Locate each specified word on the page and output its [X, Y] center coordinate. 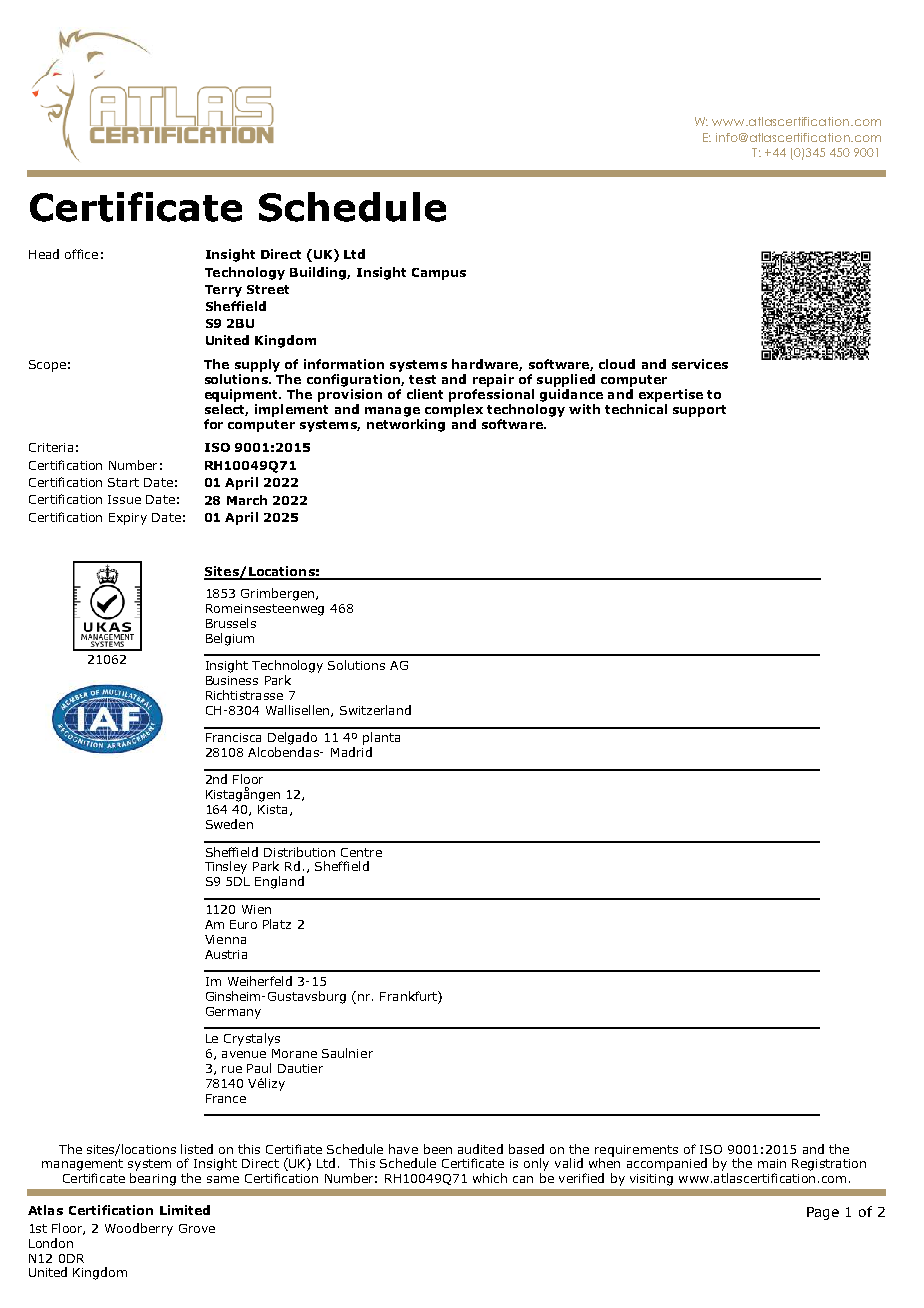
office [81, 254]
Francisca [233, 737]
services [700, 364]
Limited [185, 1210]
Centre [361, 852]
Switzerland [375, 710]
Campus [439, 274]
